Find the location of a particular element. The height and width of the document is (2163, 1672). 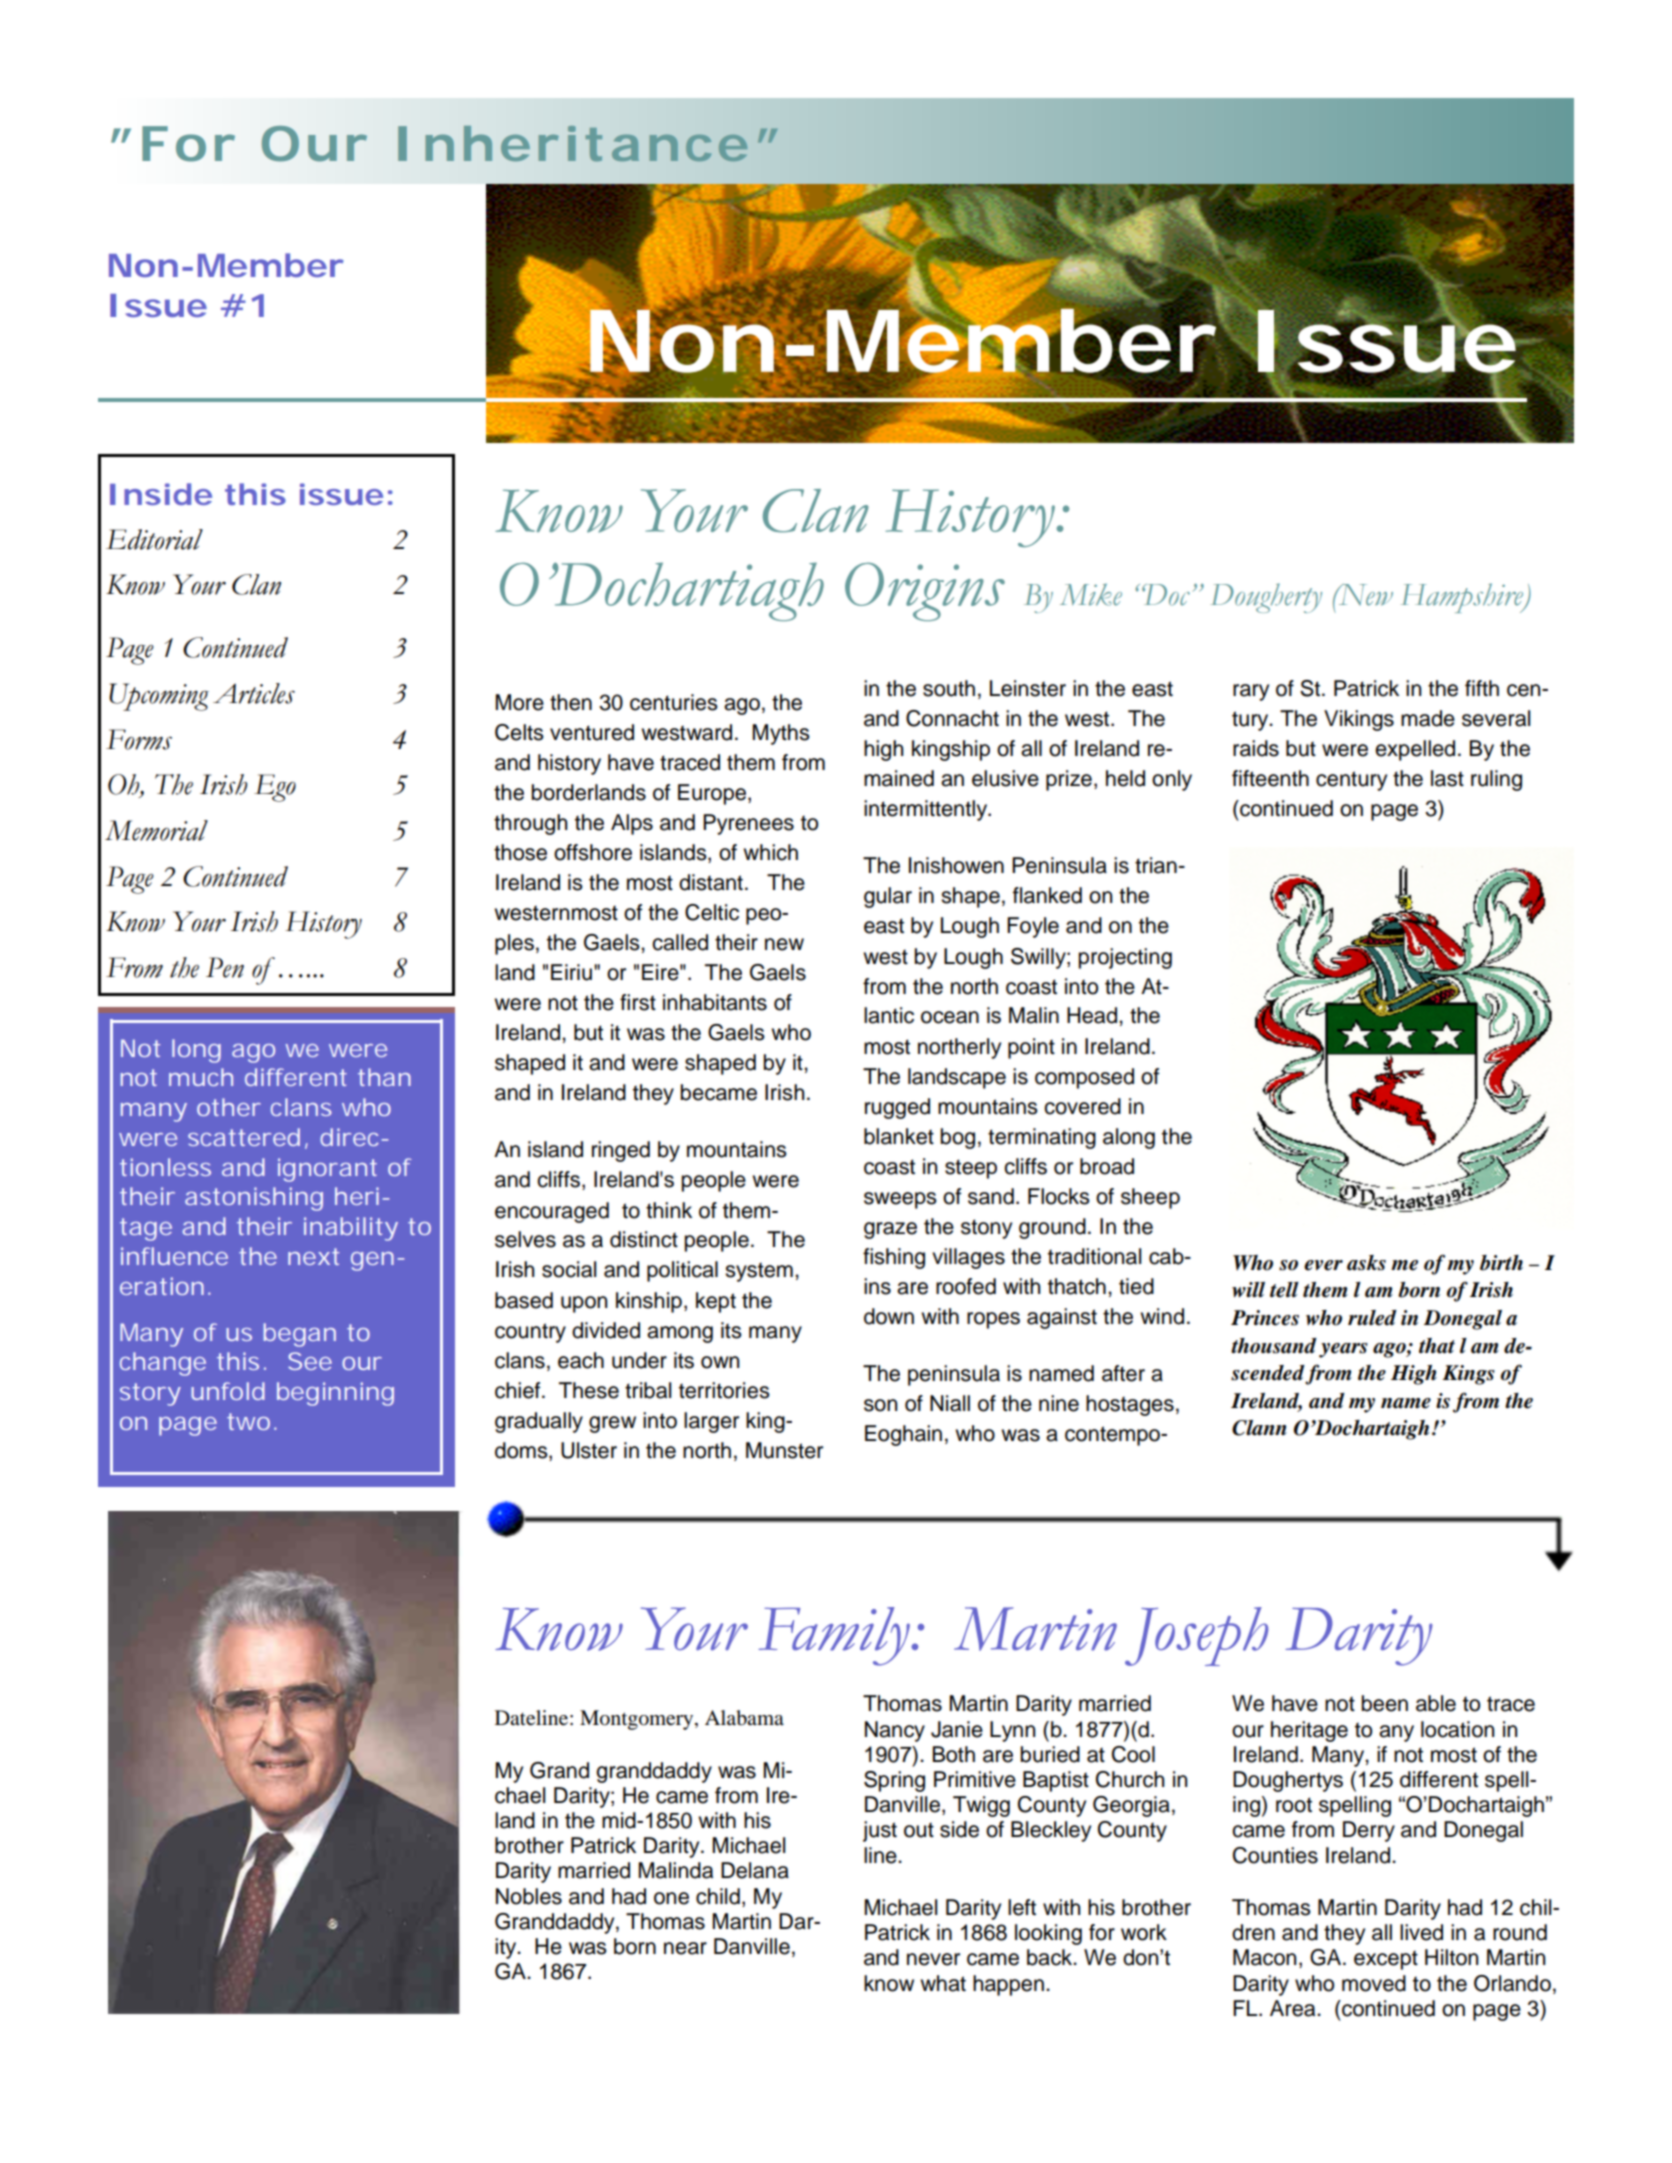

except is located at coordinates (1386, 1960).
